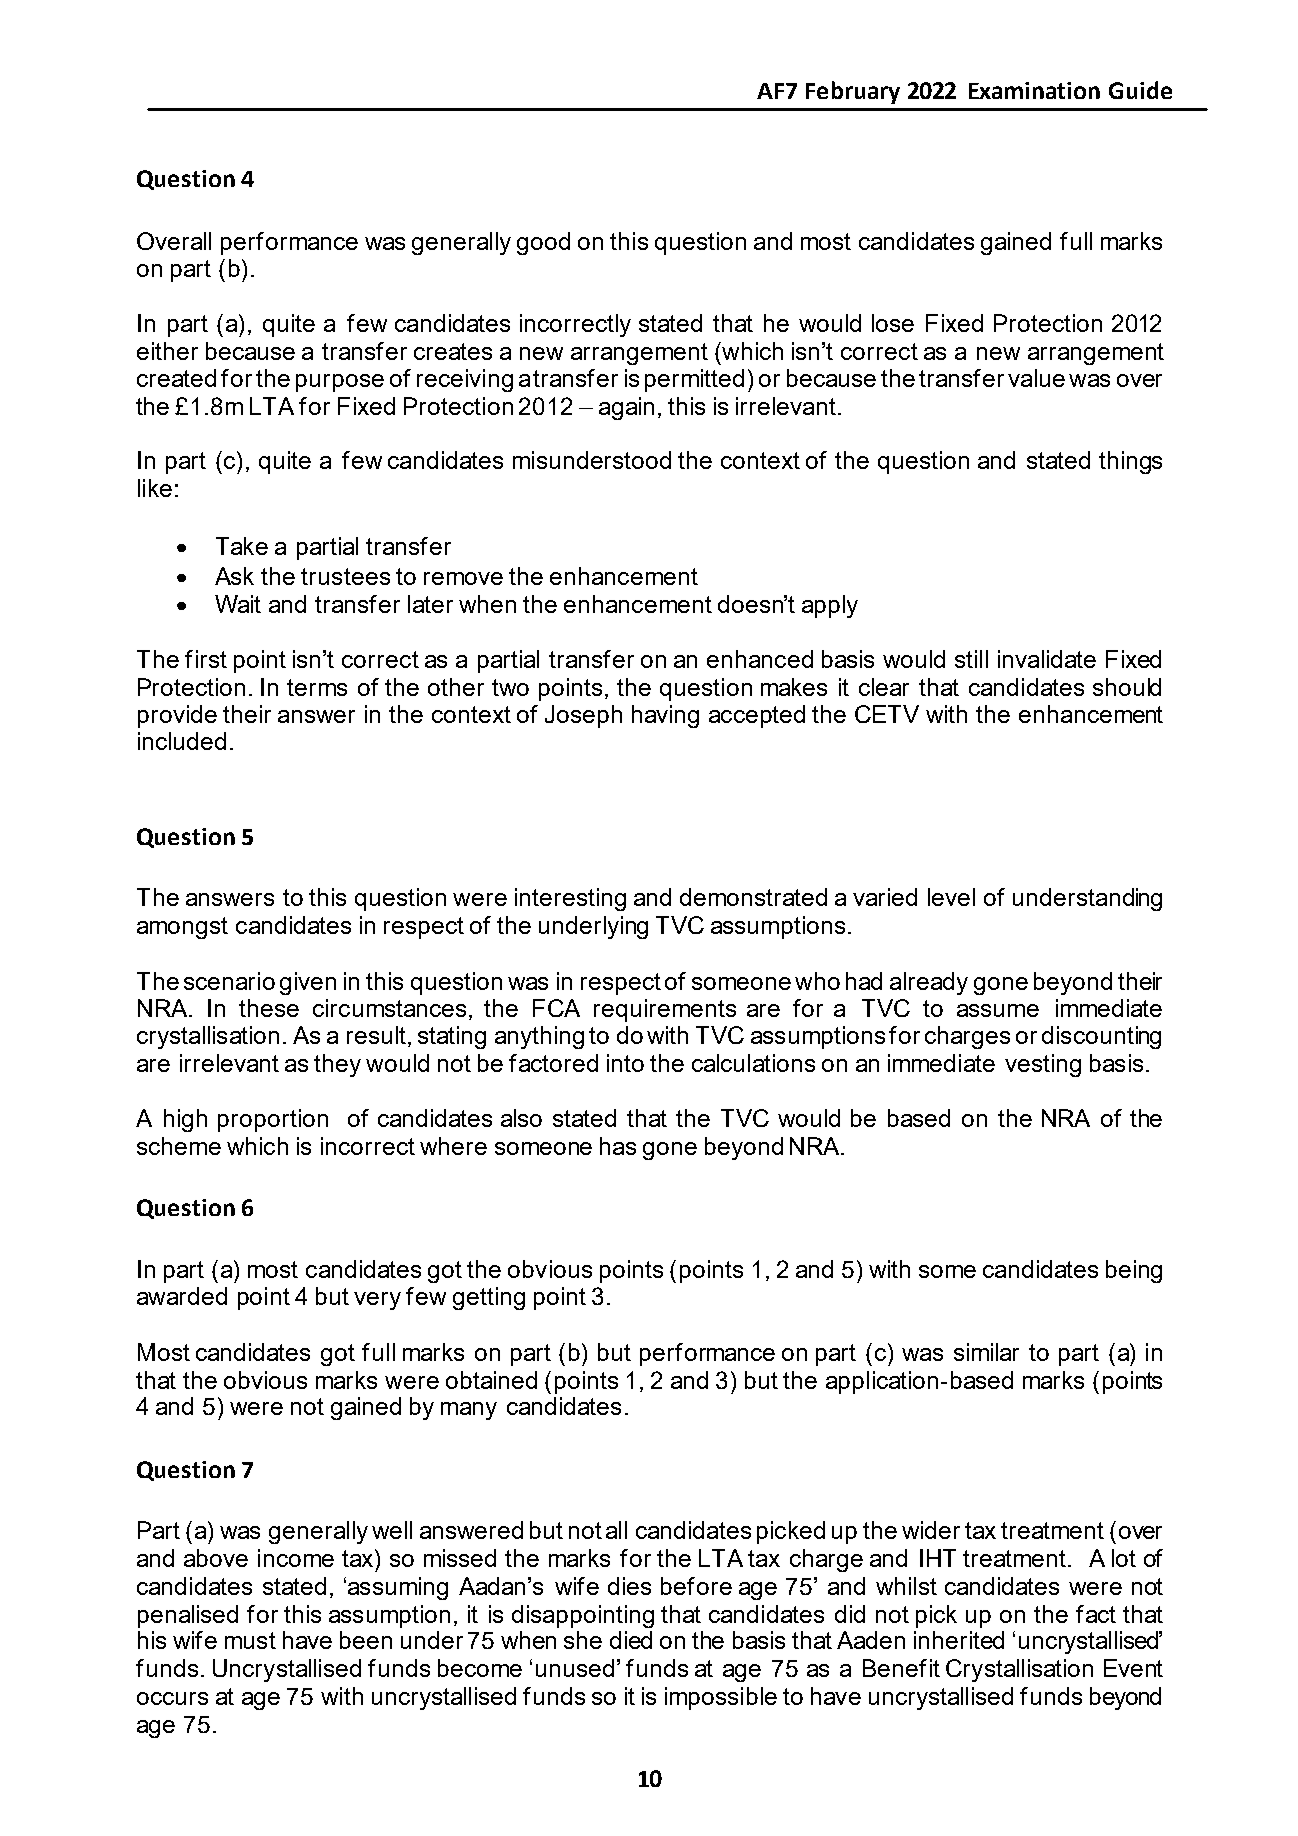 This screenshot has width=1298, height=1836. What do you see at coordinates (1034, 90) in the screenshot?
I see `Examination` at bounding box center [1034, 90].
